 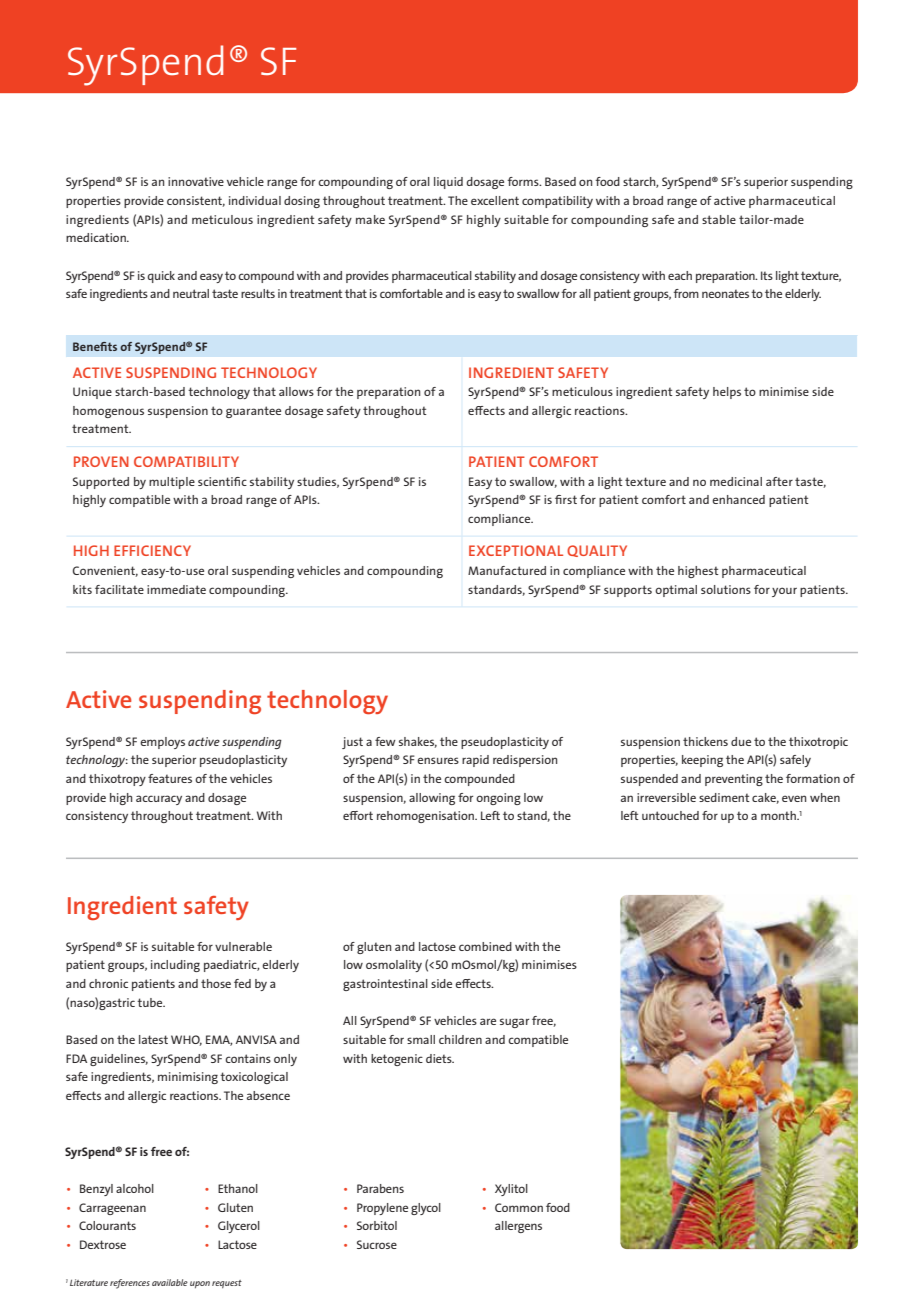 I want to click on untouched, so click(x=670, y=815).
